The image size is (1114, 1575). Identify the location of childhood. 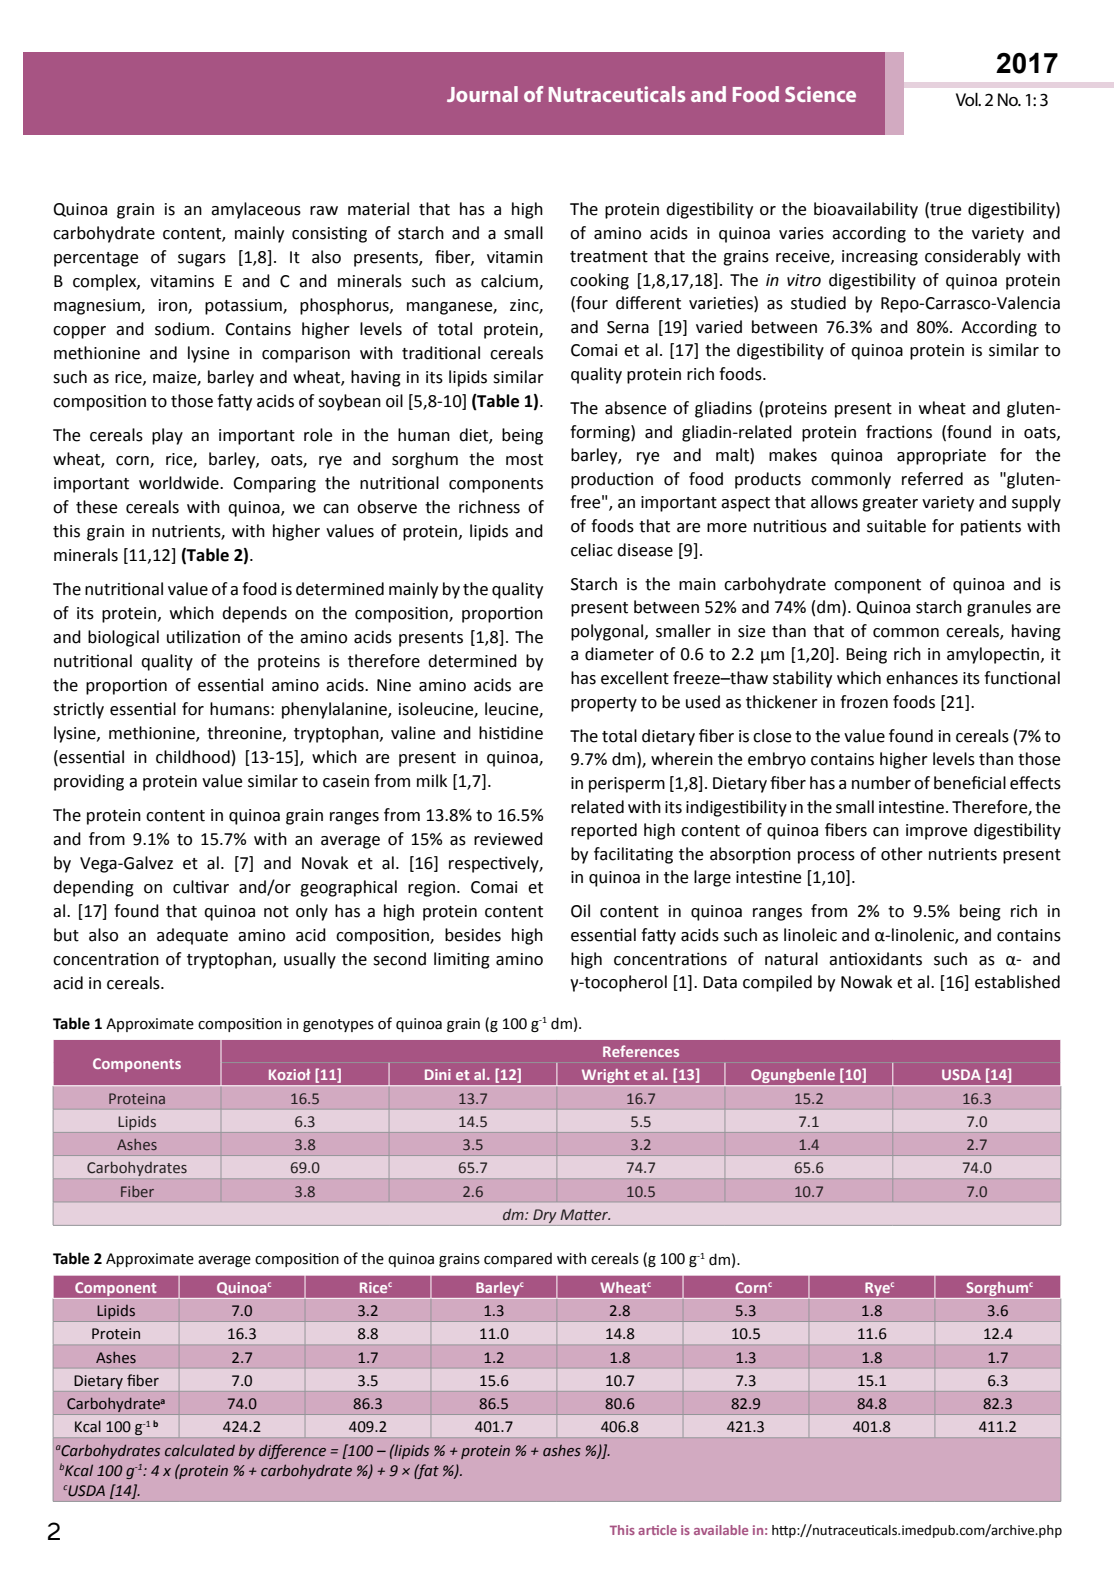
(193, 757).
